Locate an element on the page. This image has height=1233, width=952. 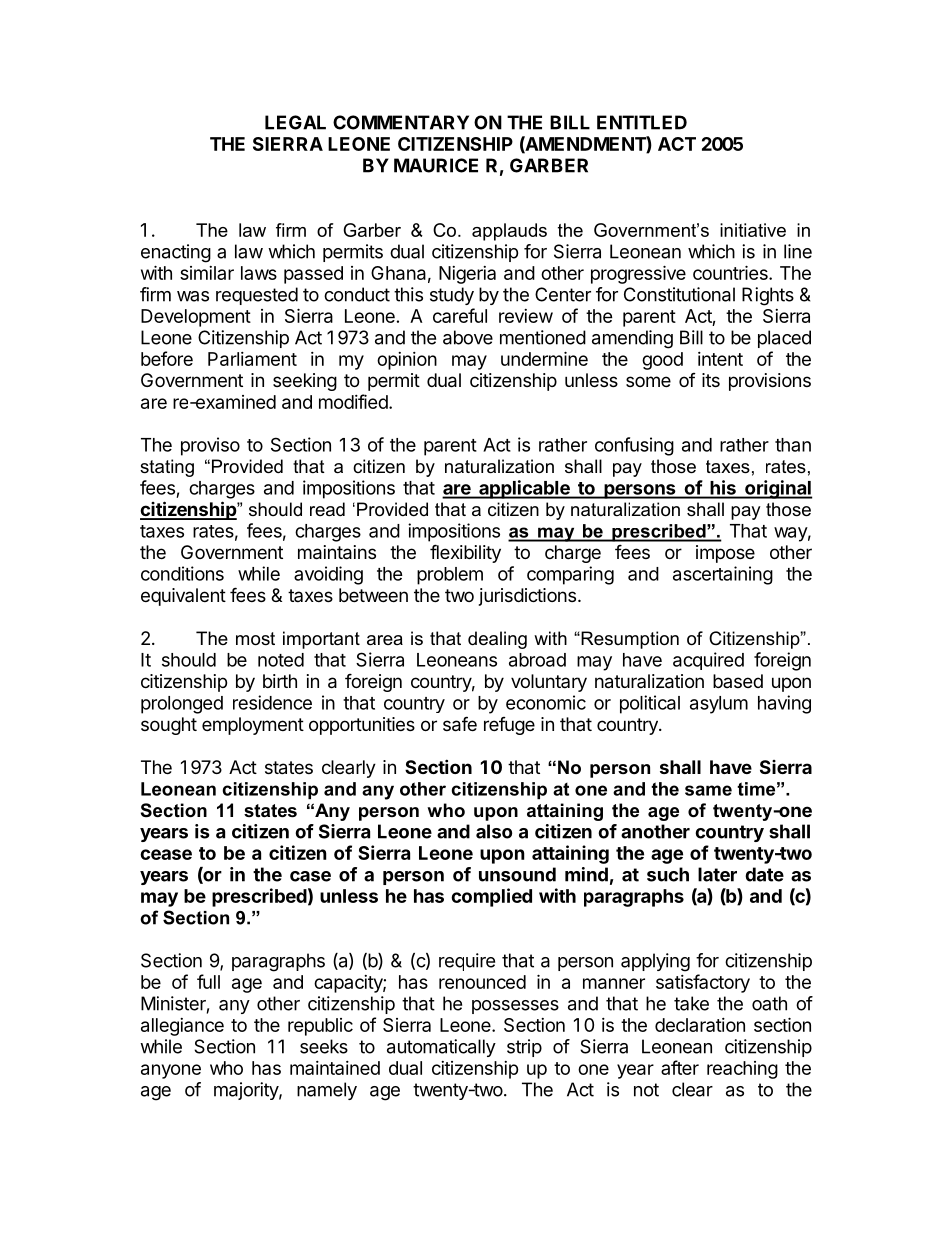
ENTITLED is located at coordinates (642, 122).
